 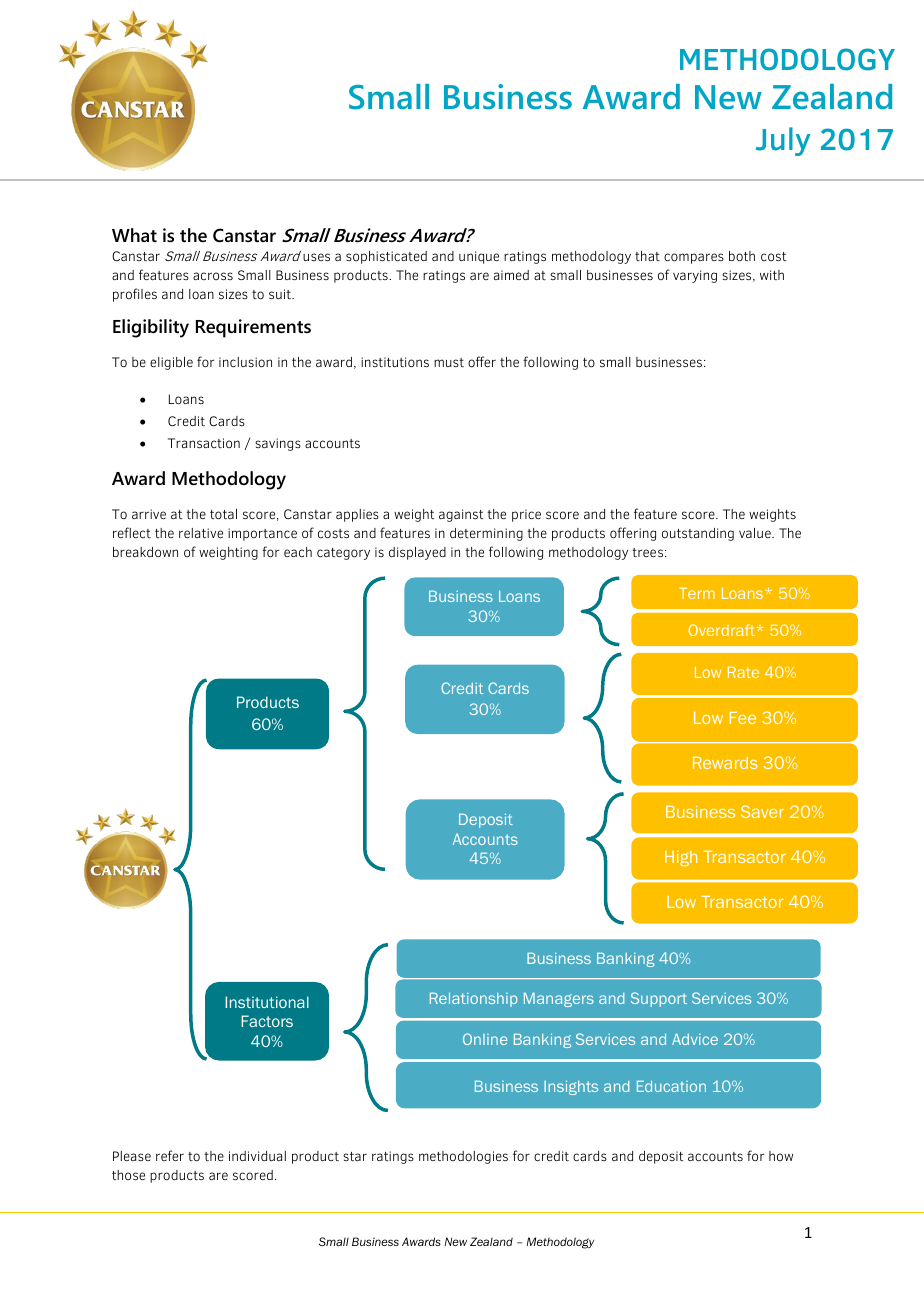 I want to click on outstanding, so click(x=698, y=534).
